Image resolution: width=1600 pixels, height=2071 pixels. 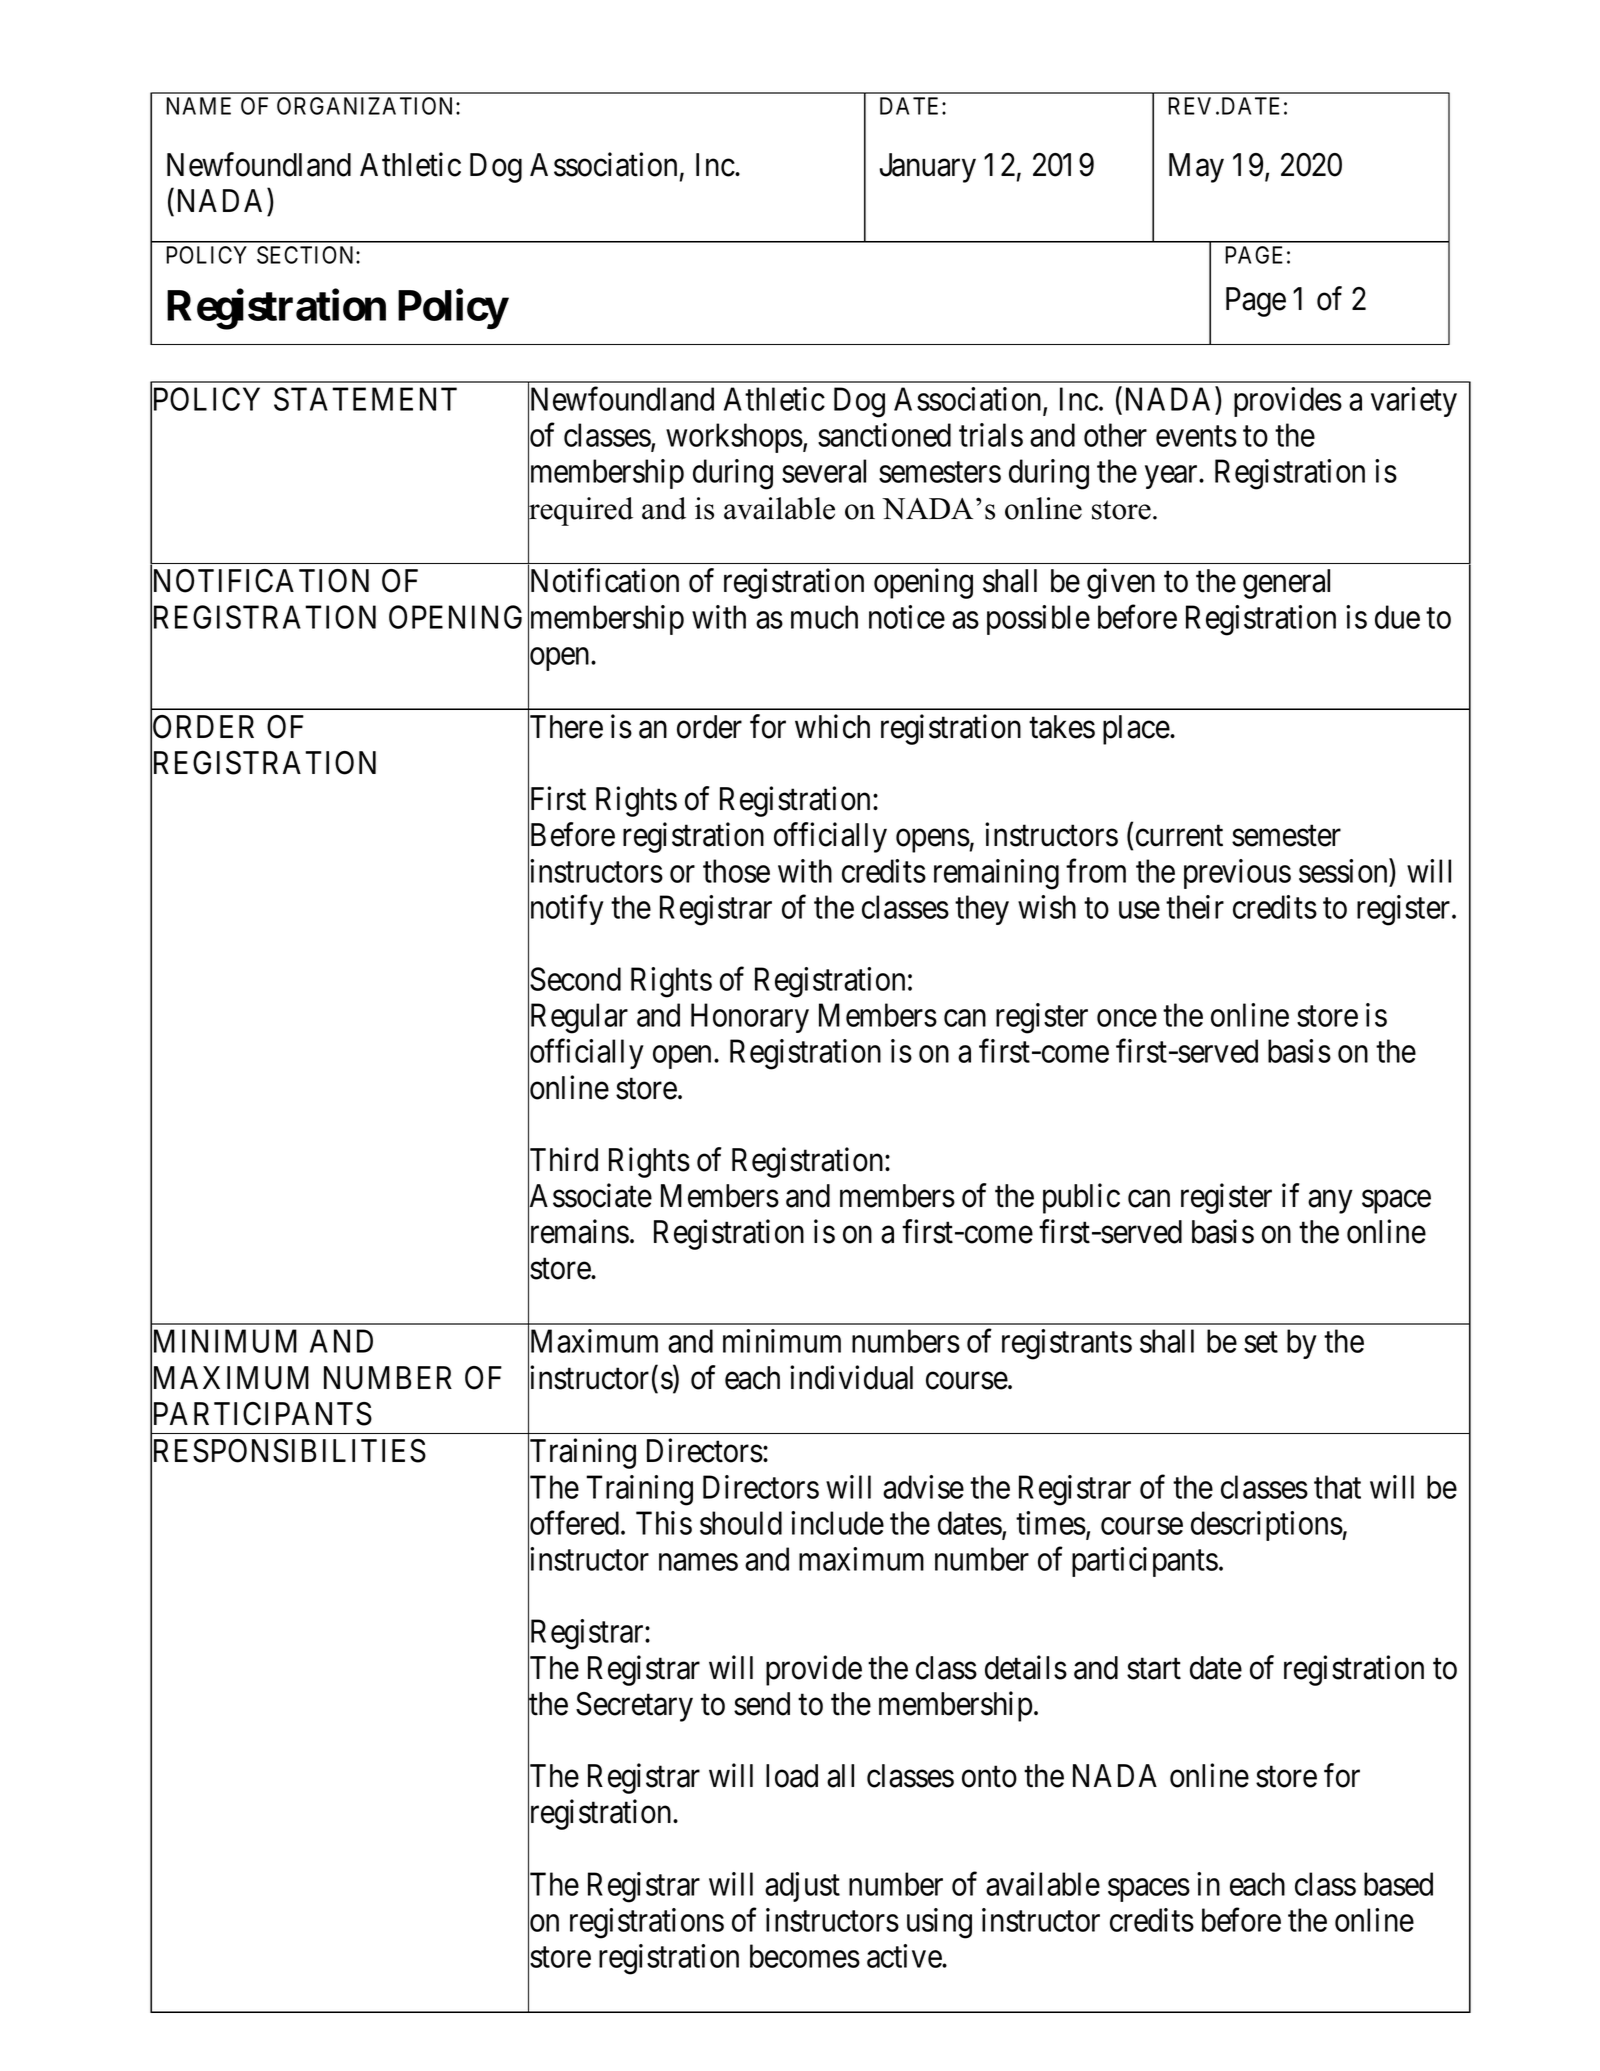 What do you see at coordinates (923, 1487) in the screenshot?
I see `advise` at bounding box center [923, 1487].
